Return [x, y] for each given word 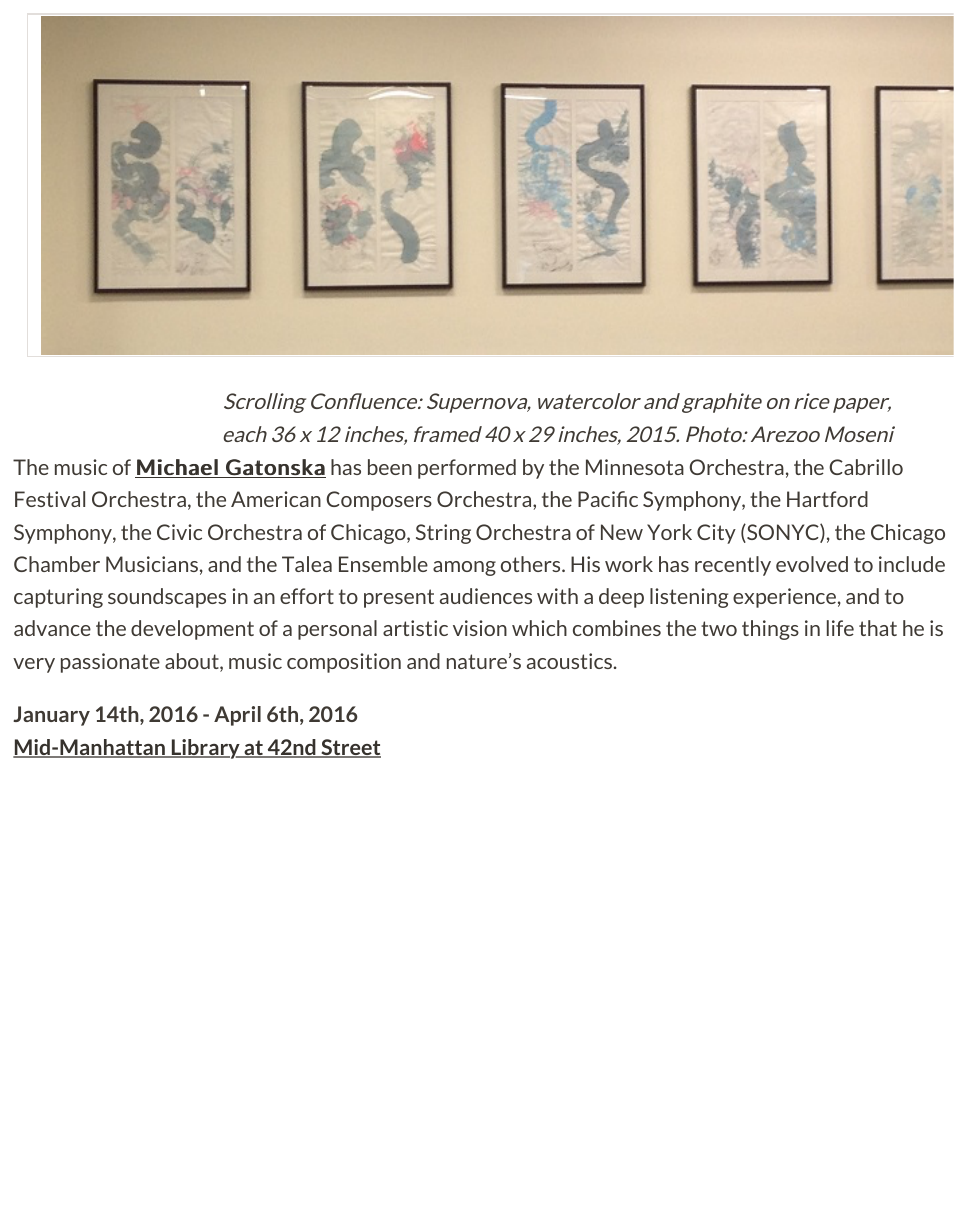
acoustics [571, 661]
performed [467, 469]
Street [350, 748]
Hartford [827, 499]
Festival [50, 499]
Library [205, 749]
